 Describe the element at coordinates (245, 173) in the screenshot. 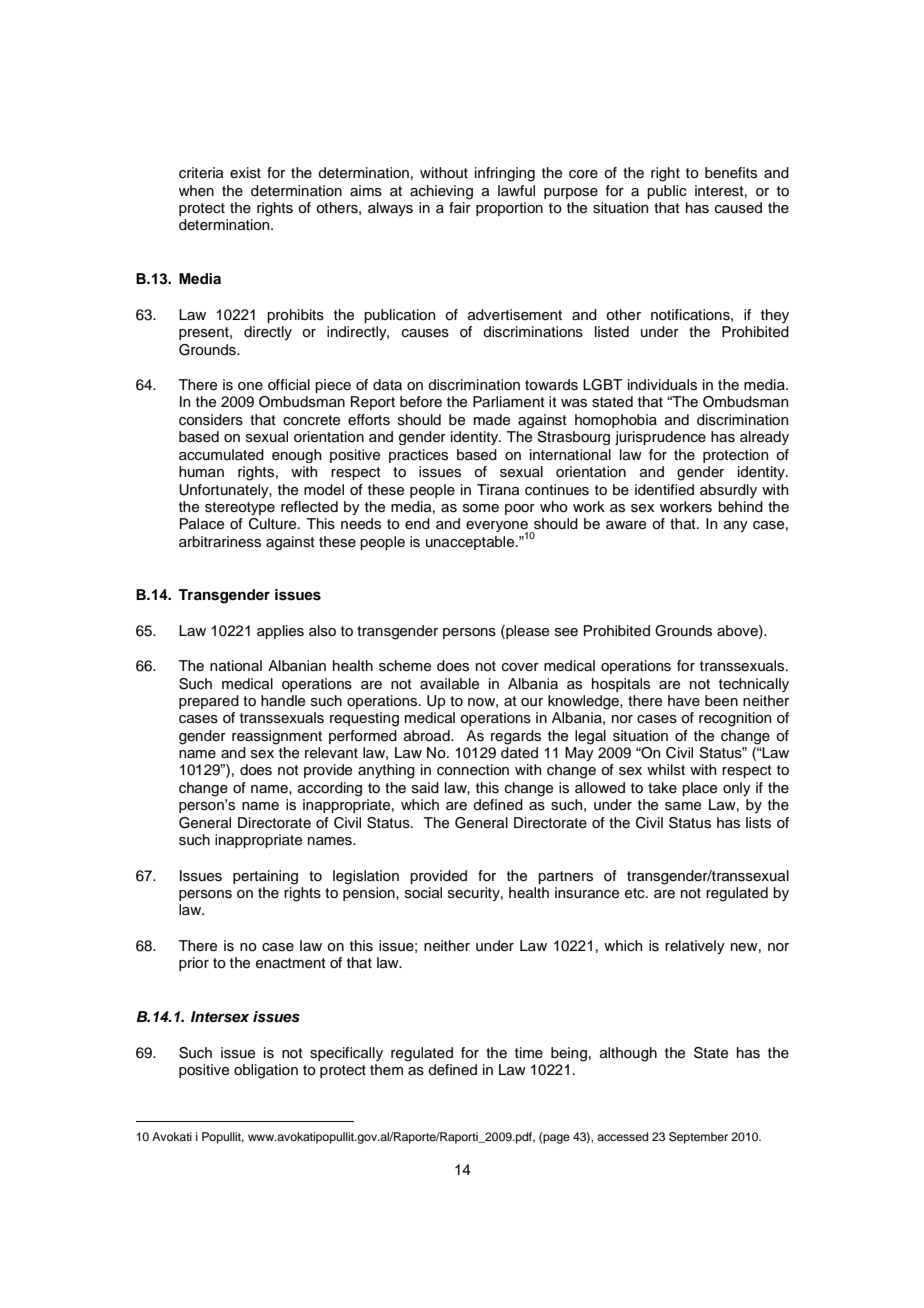

I see `exist` at that location.
